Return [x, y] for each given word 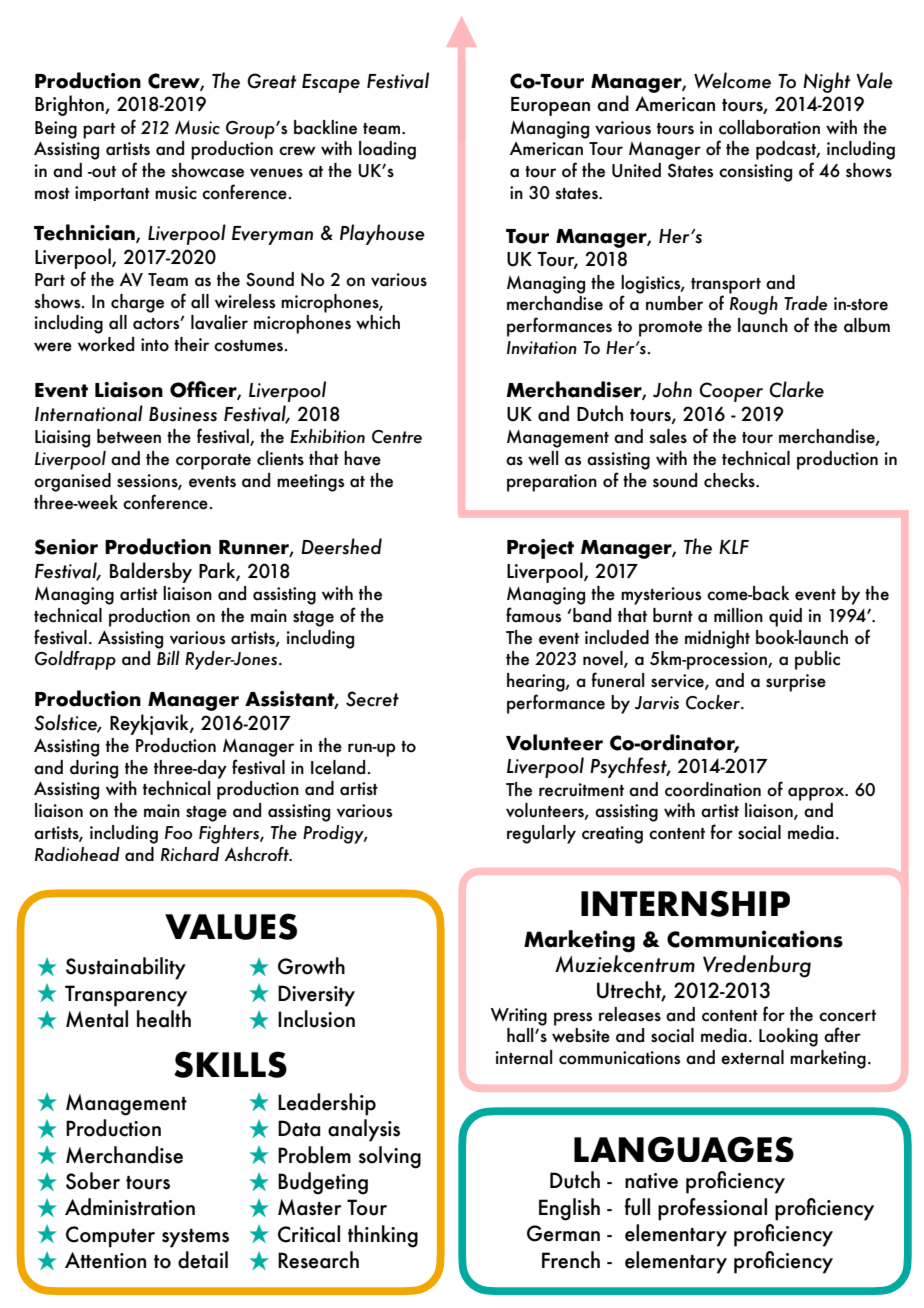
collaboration [769, 127]
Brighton [70, 105]
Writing [518, 1017]
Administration [130, 1207]
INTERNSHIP [685, 903]
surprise [796, 683]
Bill [168, 658]
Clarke [796, 389]
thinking [383, 1236]
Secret [372, 699]
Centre [397, 437]
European [550, 106]
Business [183, 414]
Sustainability [126, 968]
